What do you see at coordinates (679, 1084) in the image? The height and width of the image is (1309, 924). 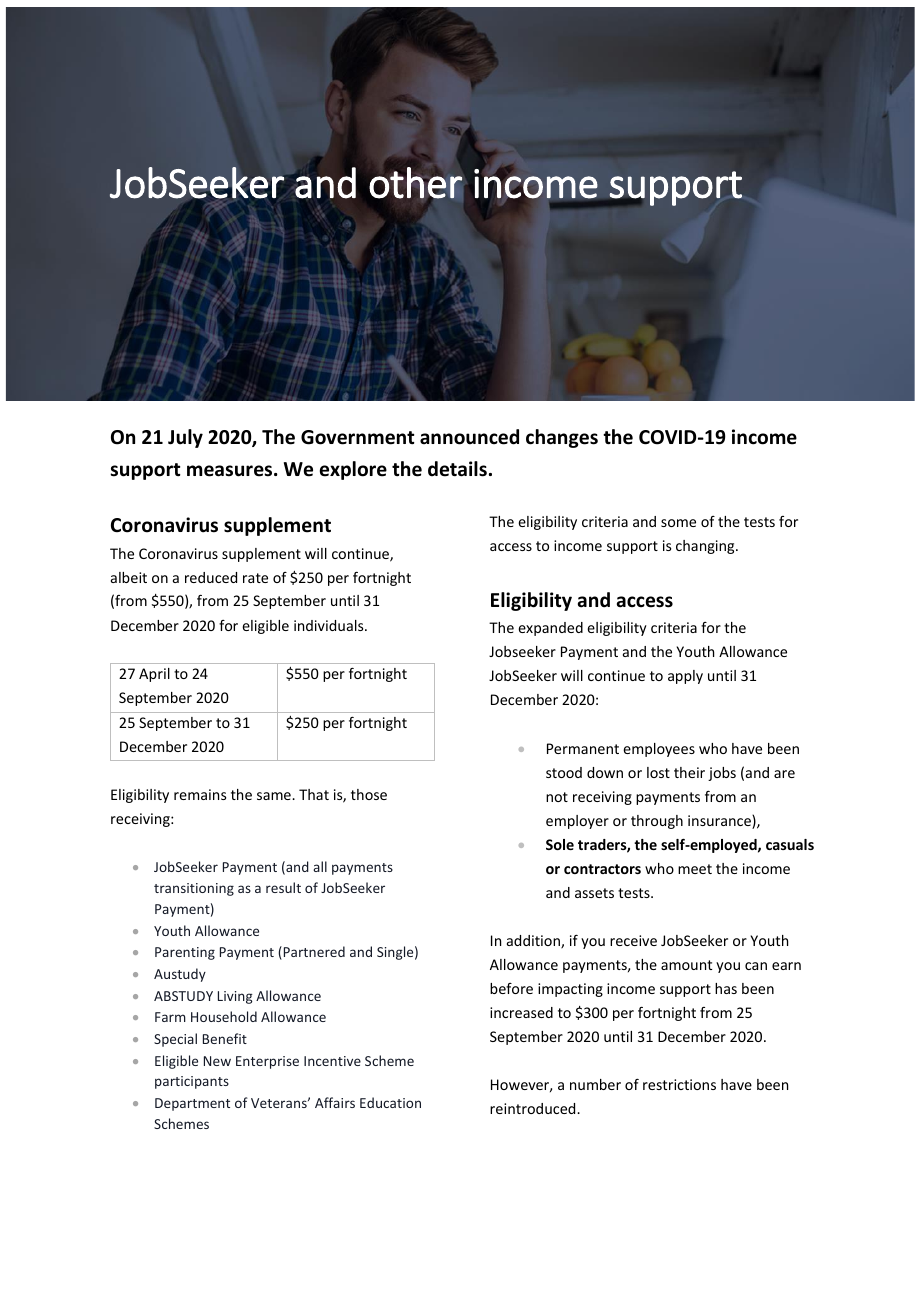 I see `restrictions` at bounding box center [679, 1084].
